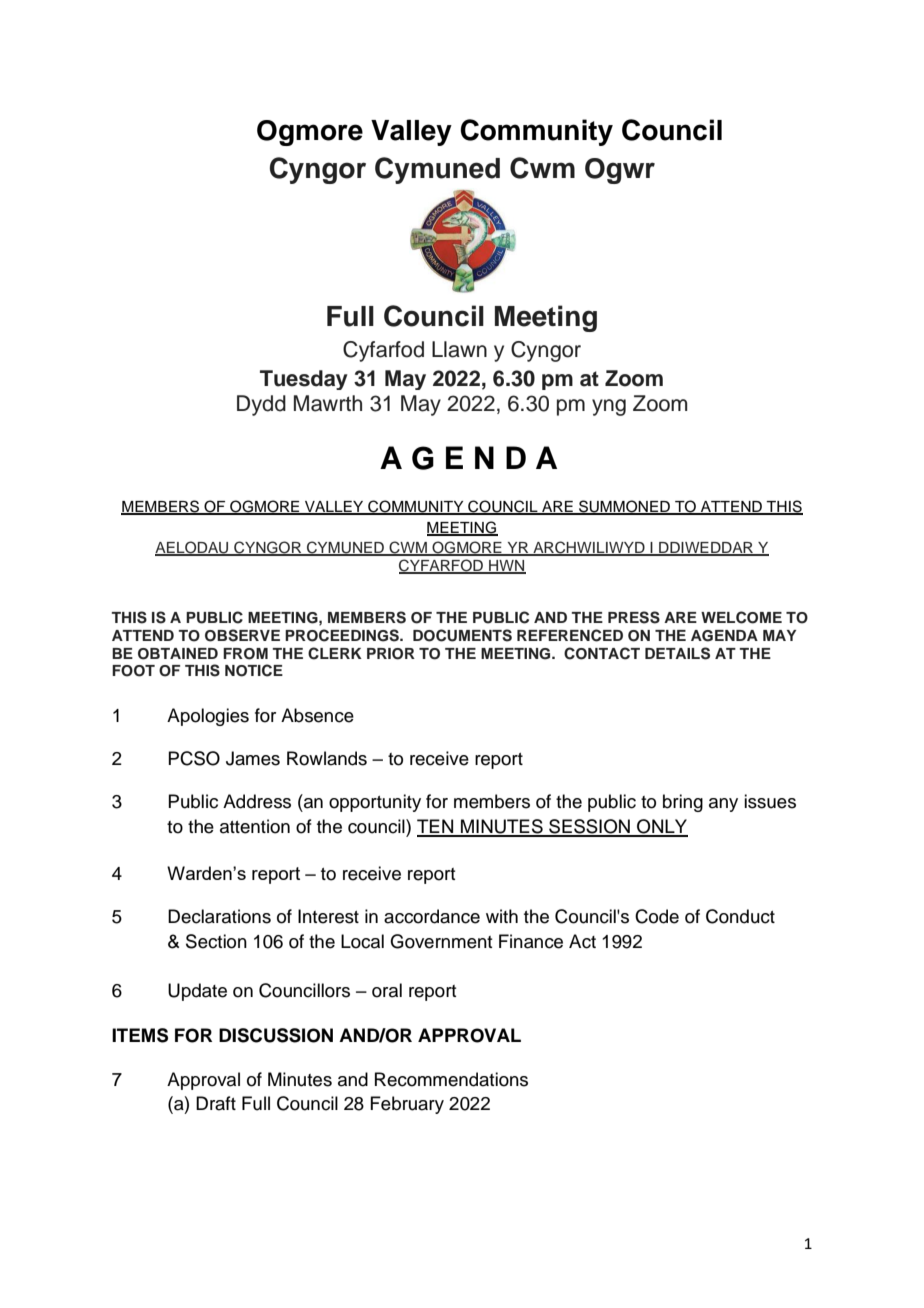  I want to click on Government, so click(441, 941).
